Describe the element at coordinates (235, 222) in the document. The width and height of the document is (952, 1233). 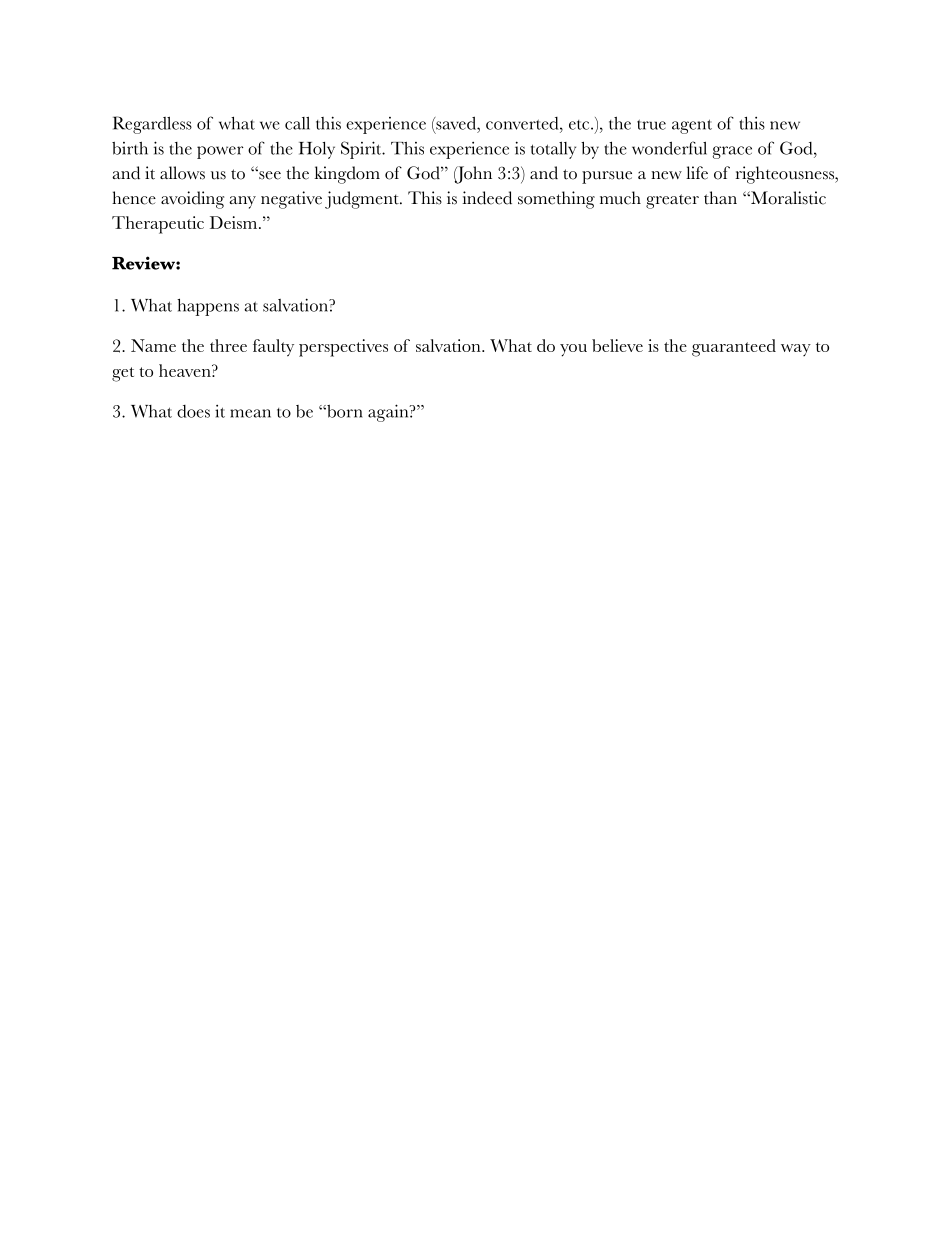
I see `Deism` at that location.
